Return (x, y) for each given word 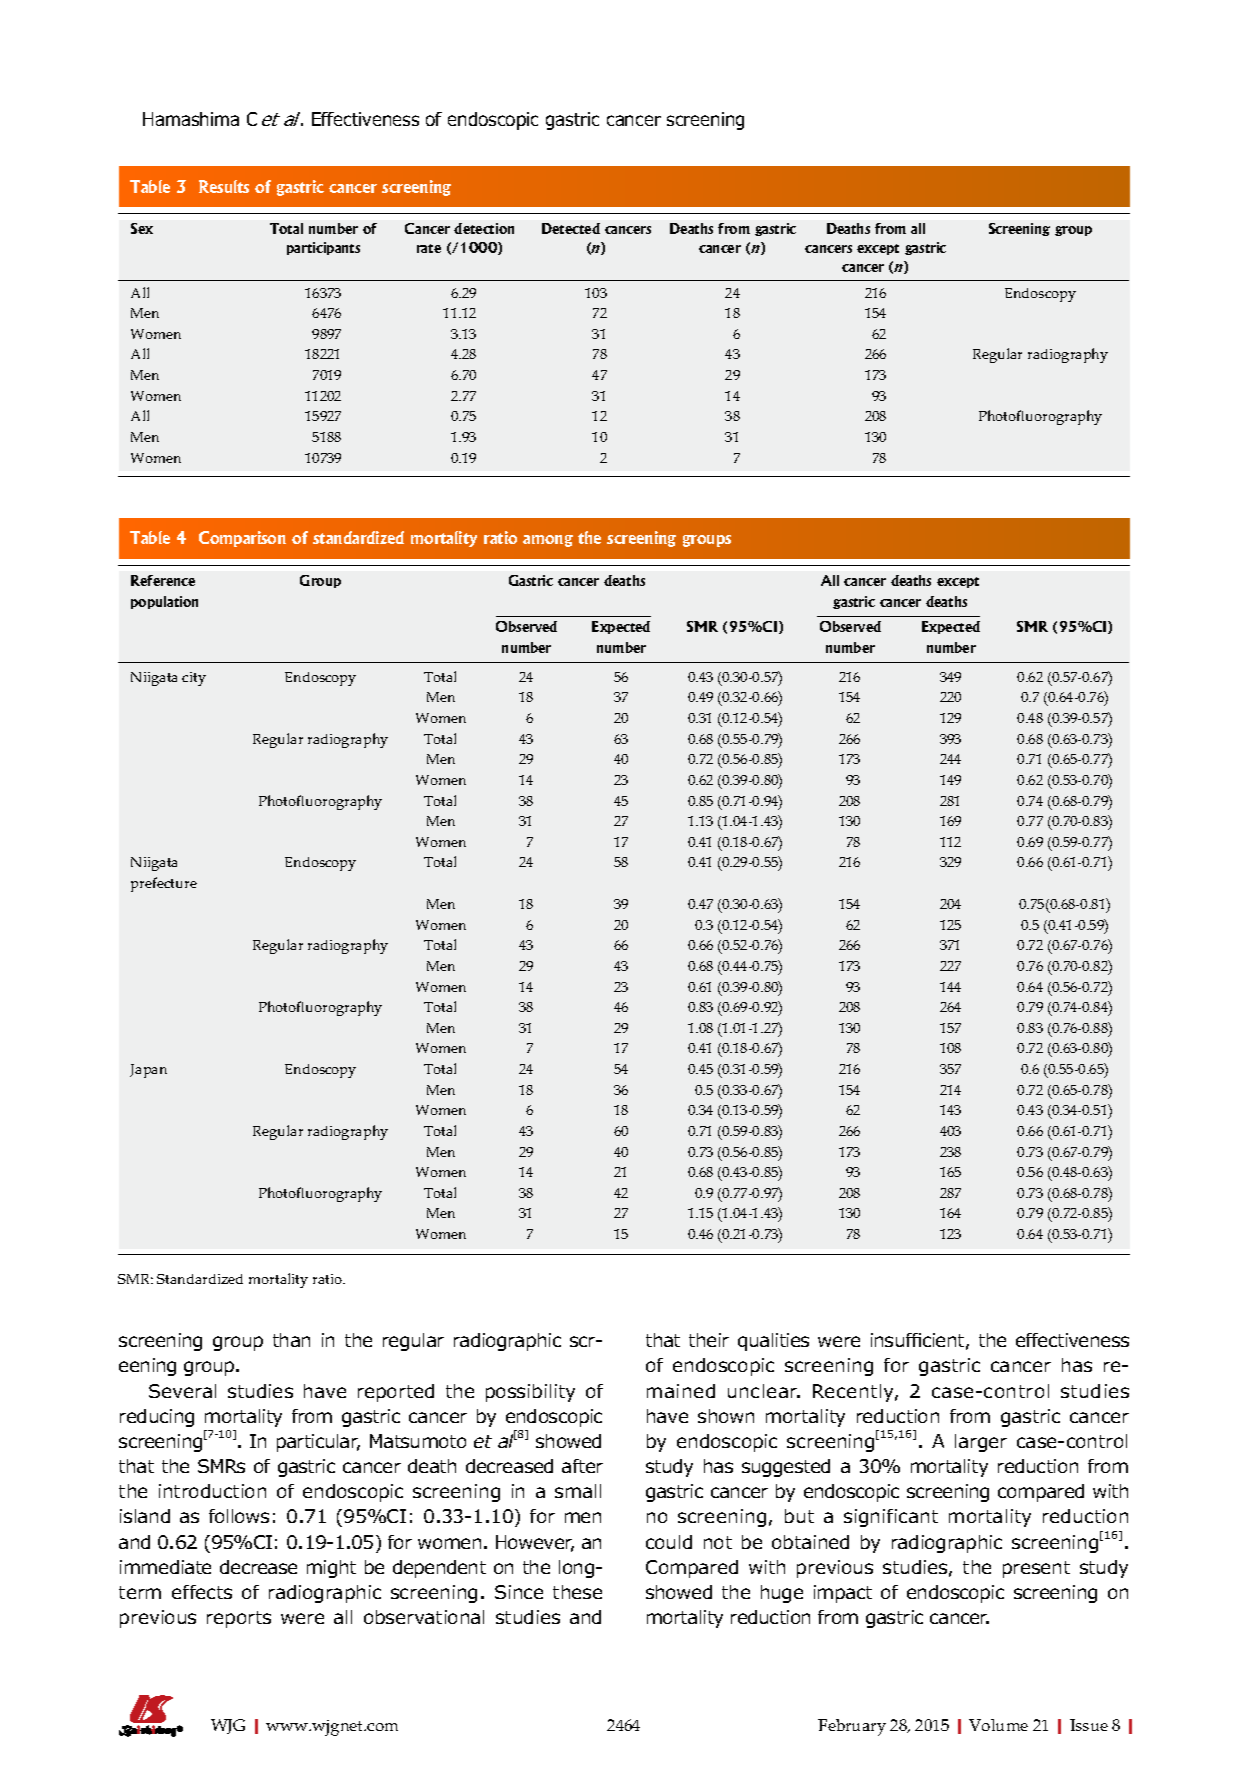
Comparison (242, 539)
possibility (530, 1393)
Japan (148, 1071)
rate (429, 248)
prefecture (164, 884)
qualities (773, 1342)
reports (239, 1619)
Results (224, 186)
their (709, 1340)
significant (891, 1518)
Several (182, 1391)
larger (981, 1443)
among (548, 541)
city (194, 679)
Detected (571, 228)
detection (484, 228)
